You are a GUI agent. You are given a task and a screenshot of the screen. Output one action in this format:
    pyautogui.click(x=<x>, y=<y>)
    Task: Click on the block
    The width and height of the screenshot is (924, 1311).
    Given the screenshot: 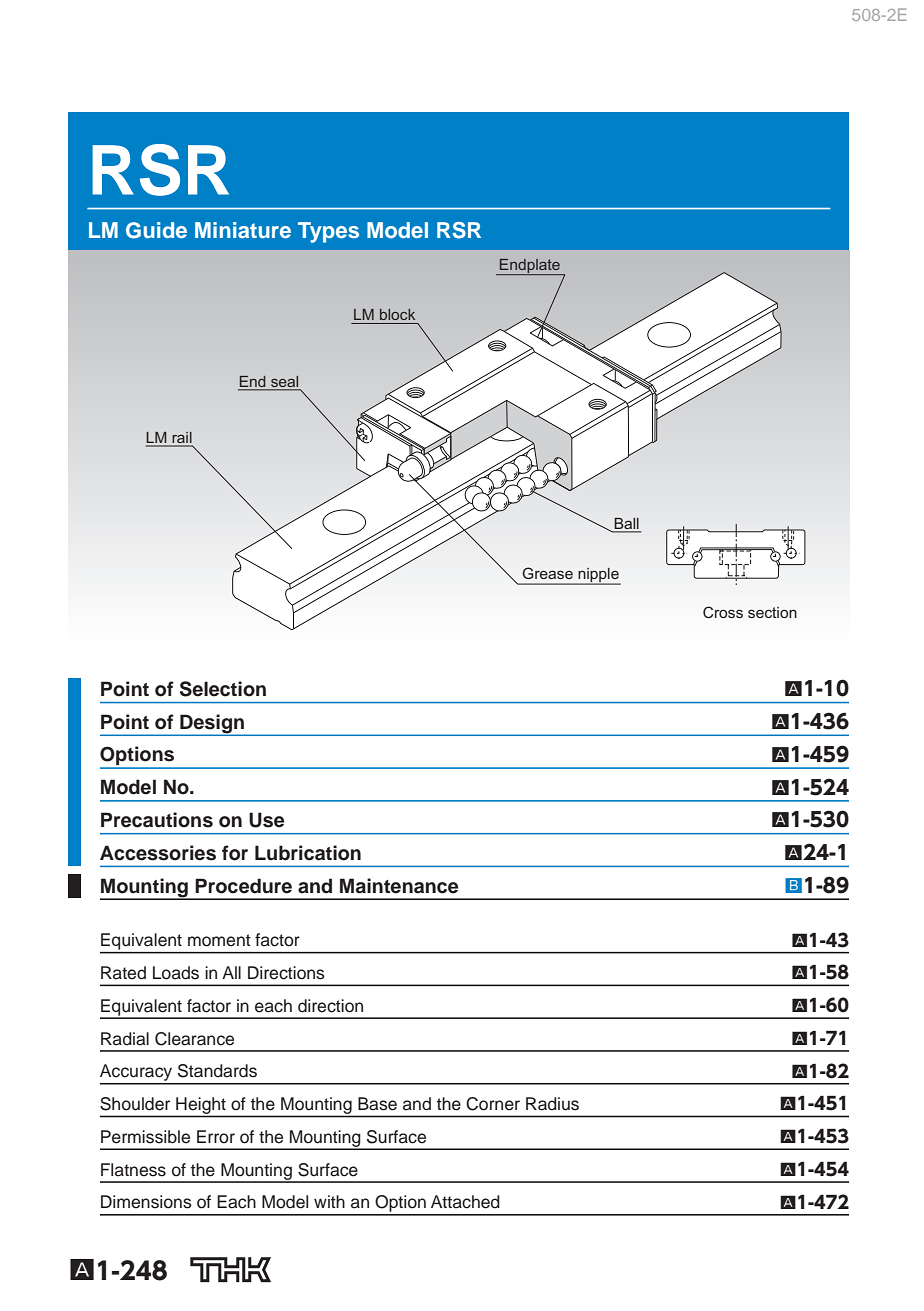 What is the action you would take?
    pyautogui.click(x=397, y=314)
